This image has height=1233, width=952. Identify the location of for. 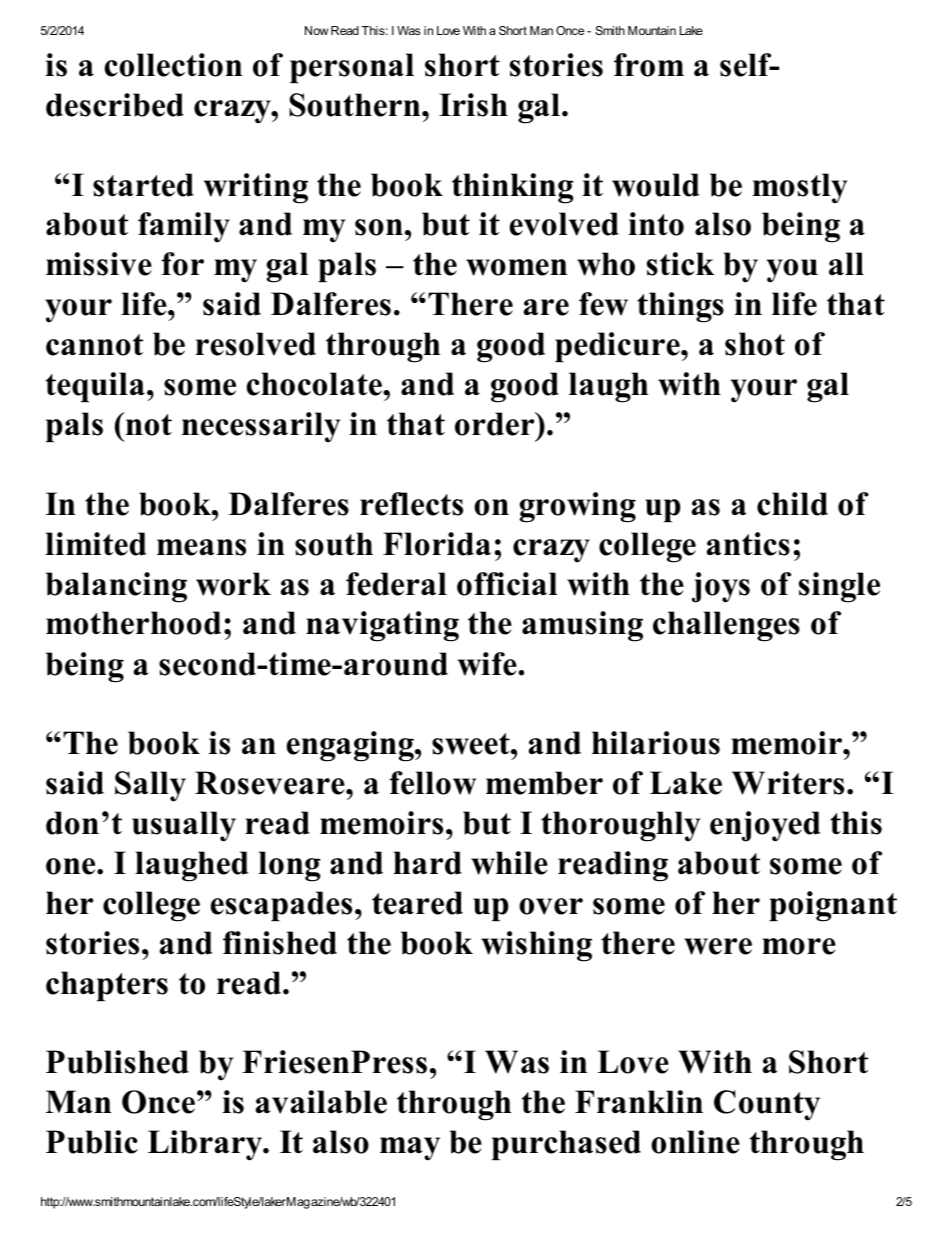
(183, 264).
